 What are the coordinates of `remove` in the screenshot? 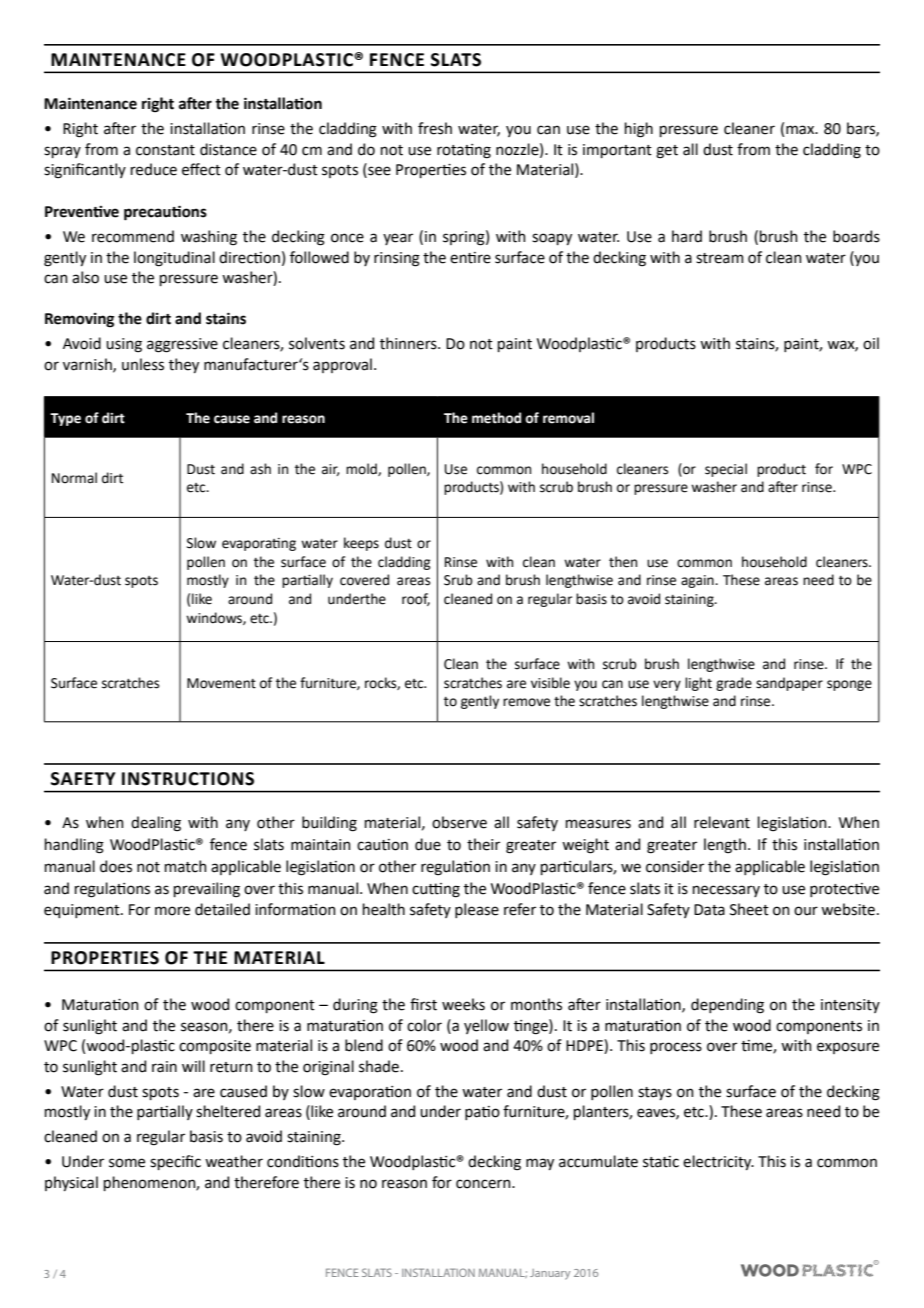 It's located at (526, 702).
